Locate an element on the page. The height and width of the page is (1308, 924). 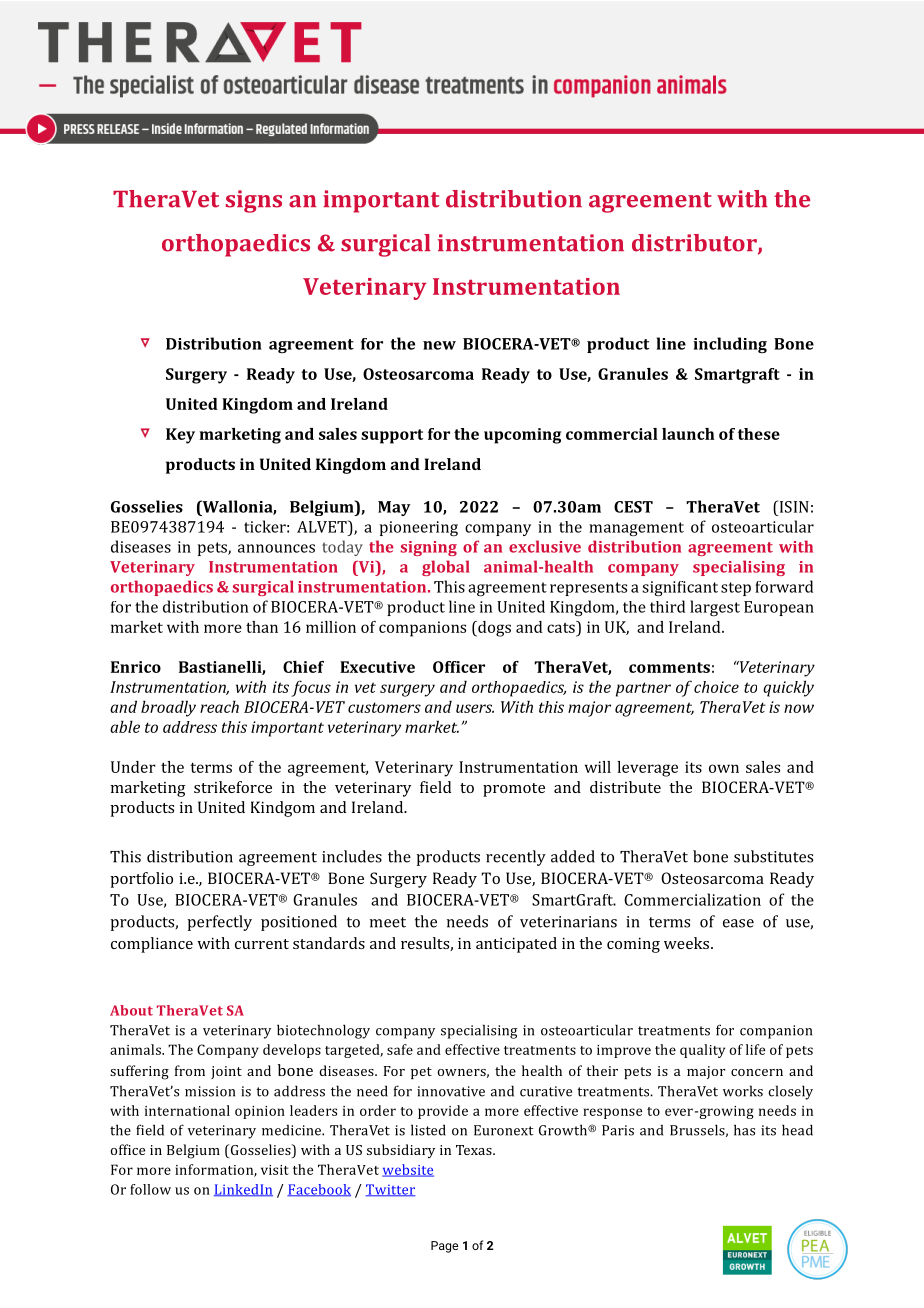
has is located at coordinates (744, 1130).
